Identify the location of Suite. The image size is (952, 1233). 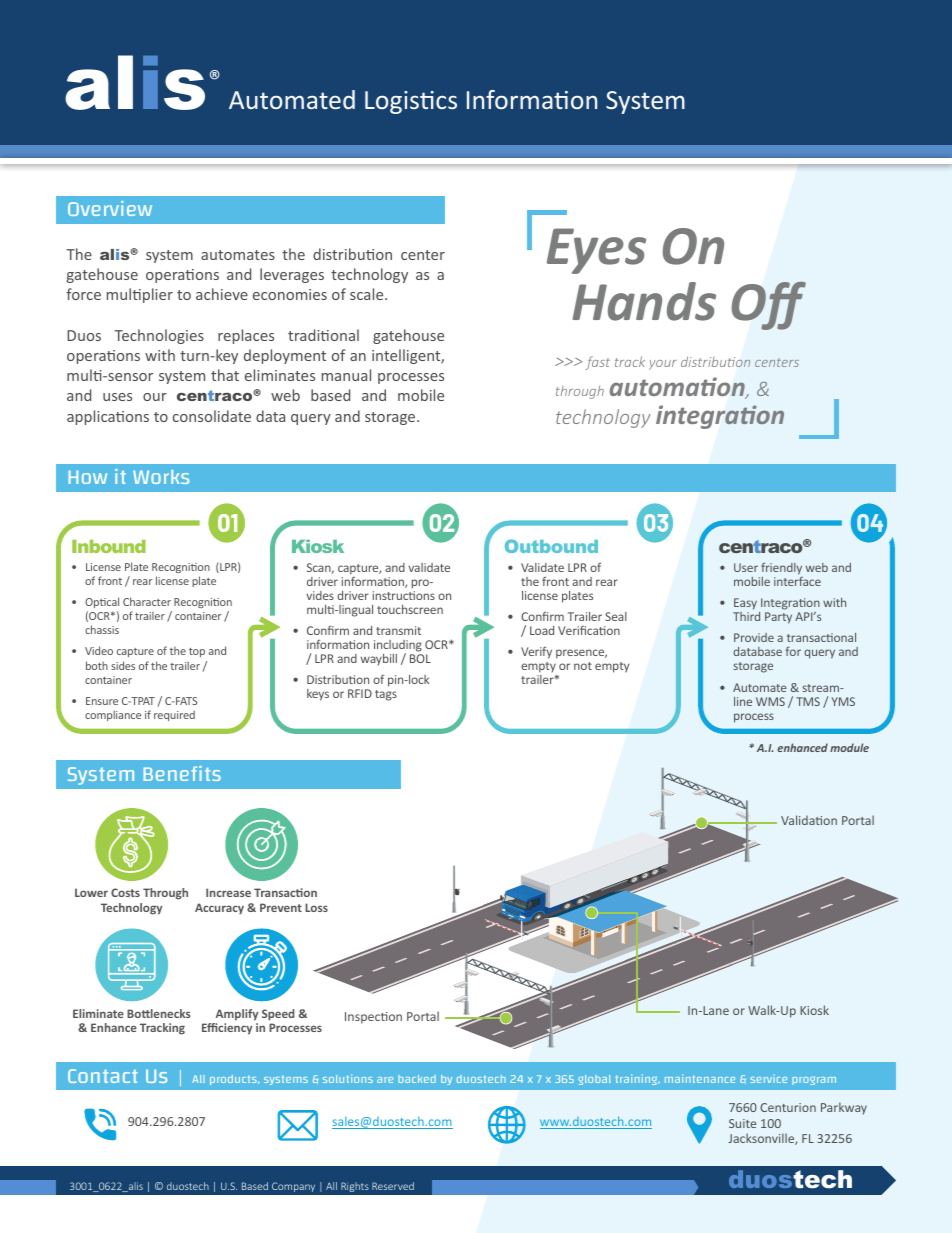
(742, 1123).
